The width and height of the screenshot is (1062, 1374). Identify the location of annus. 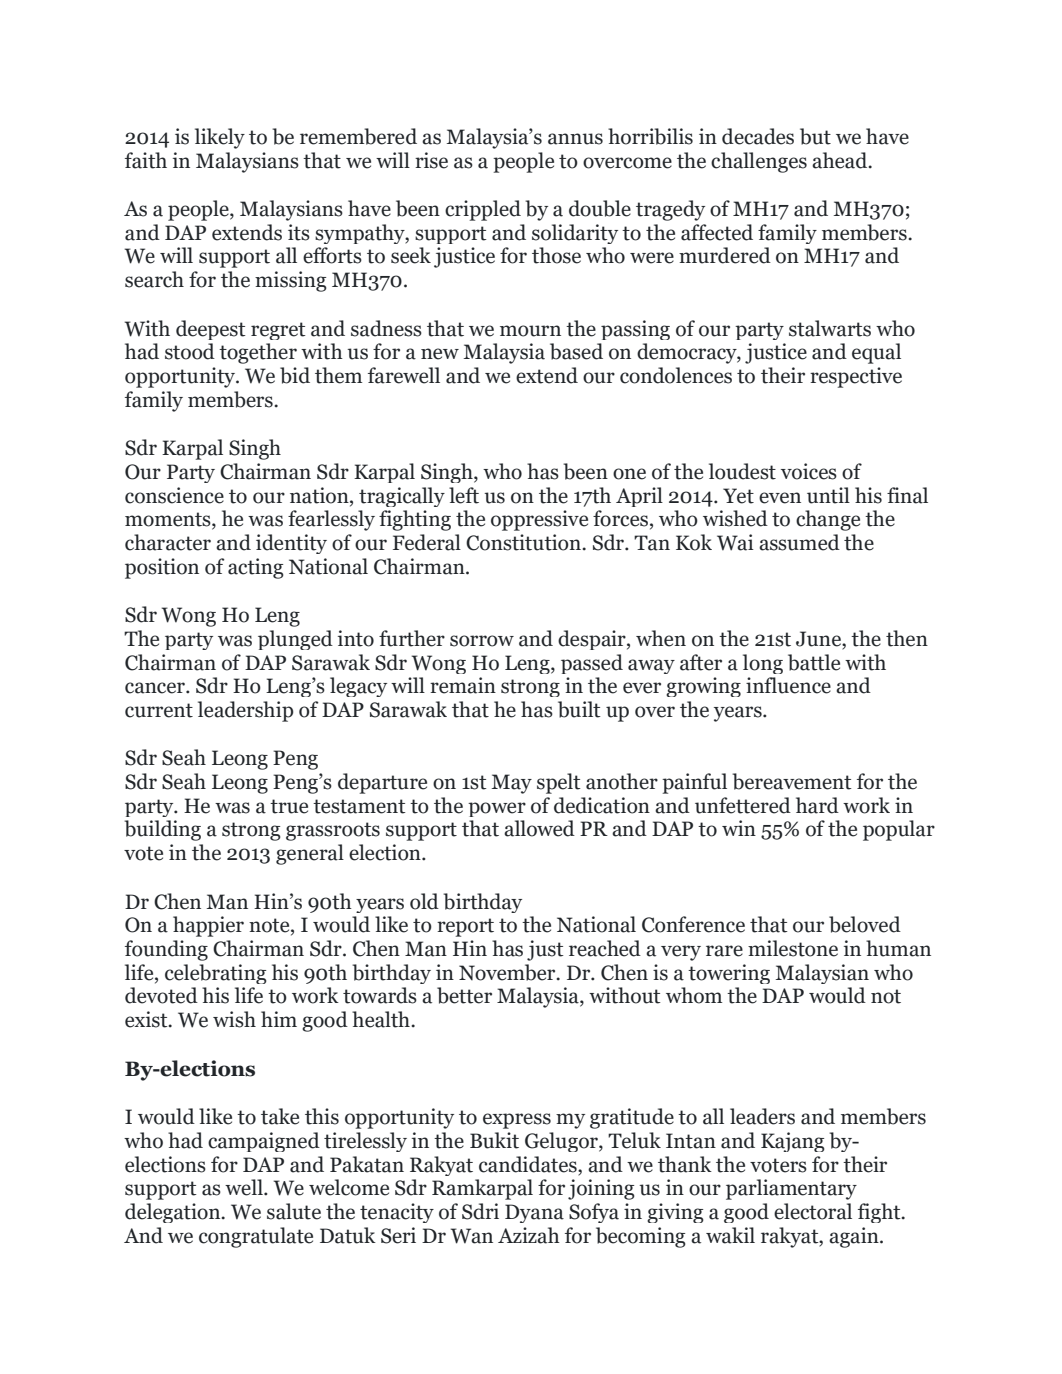
(575, 139).
